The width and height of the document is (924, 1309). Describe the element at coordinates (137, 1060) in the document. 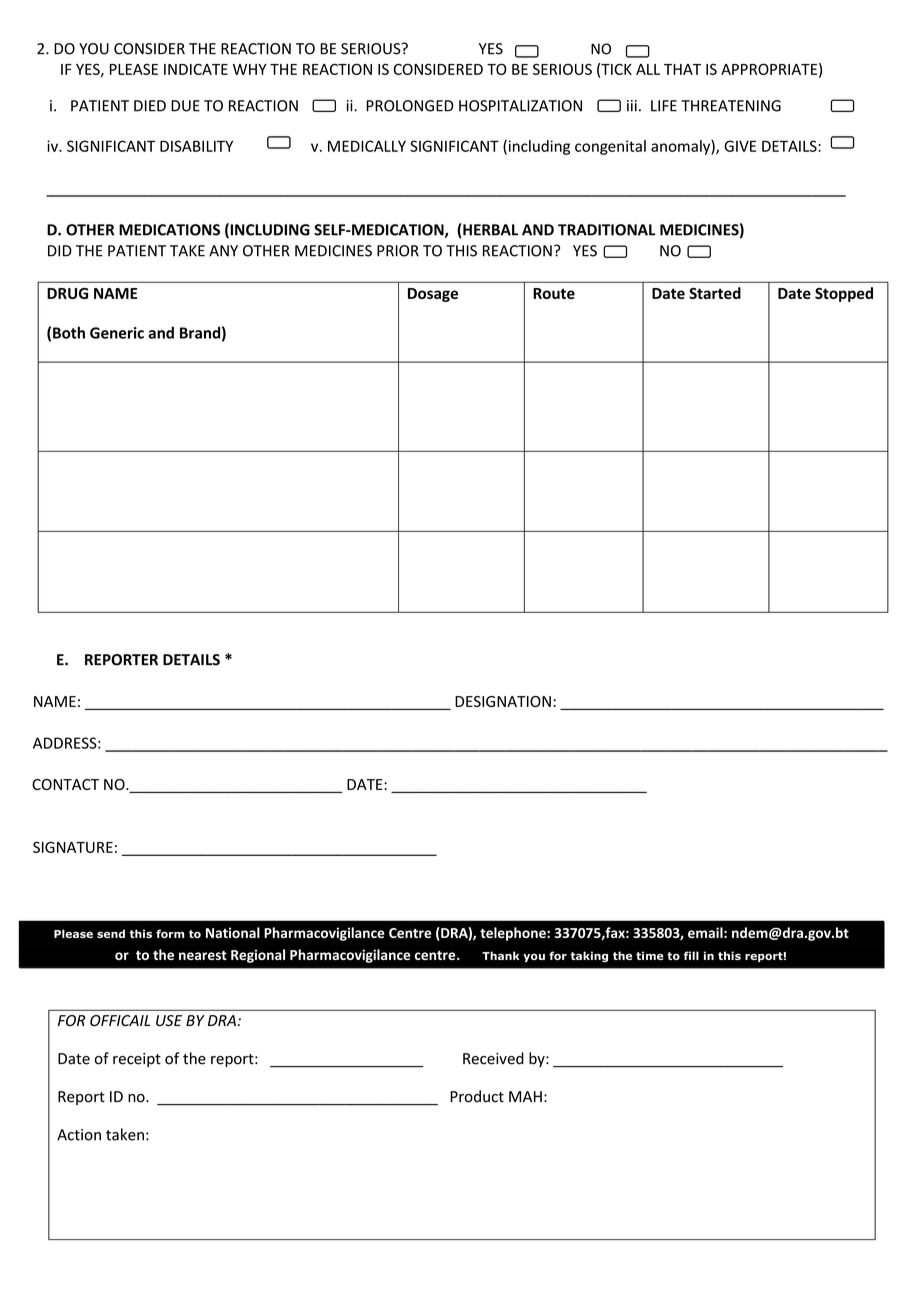

I see `receipt` at that location.
